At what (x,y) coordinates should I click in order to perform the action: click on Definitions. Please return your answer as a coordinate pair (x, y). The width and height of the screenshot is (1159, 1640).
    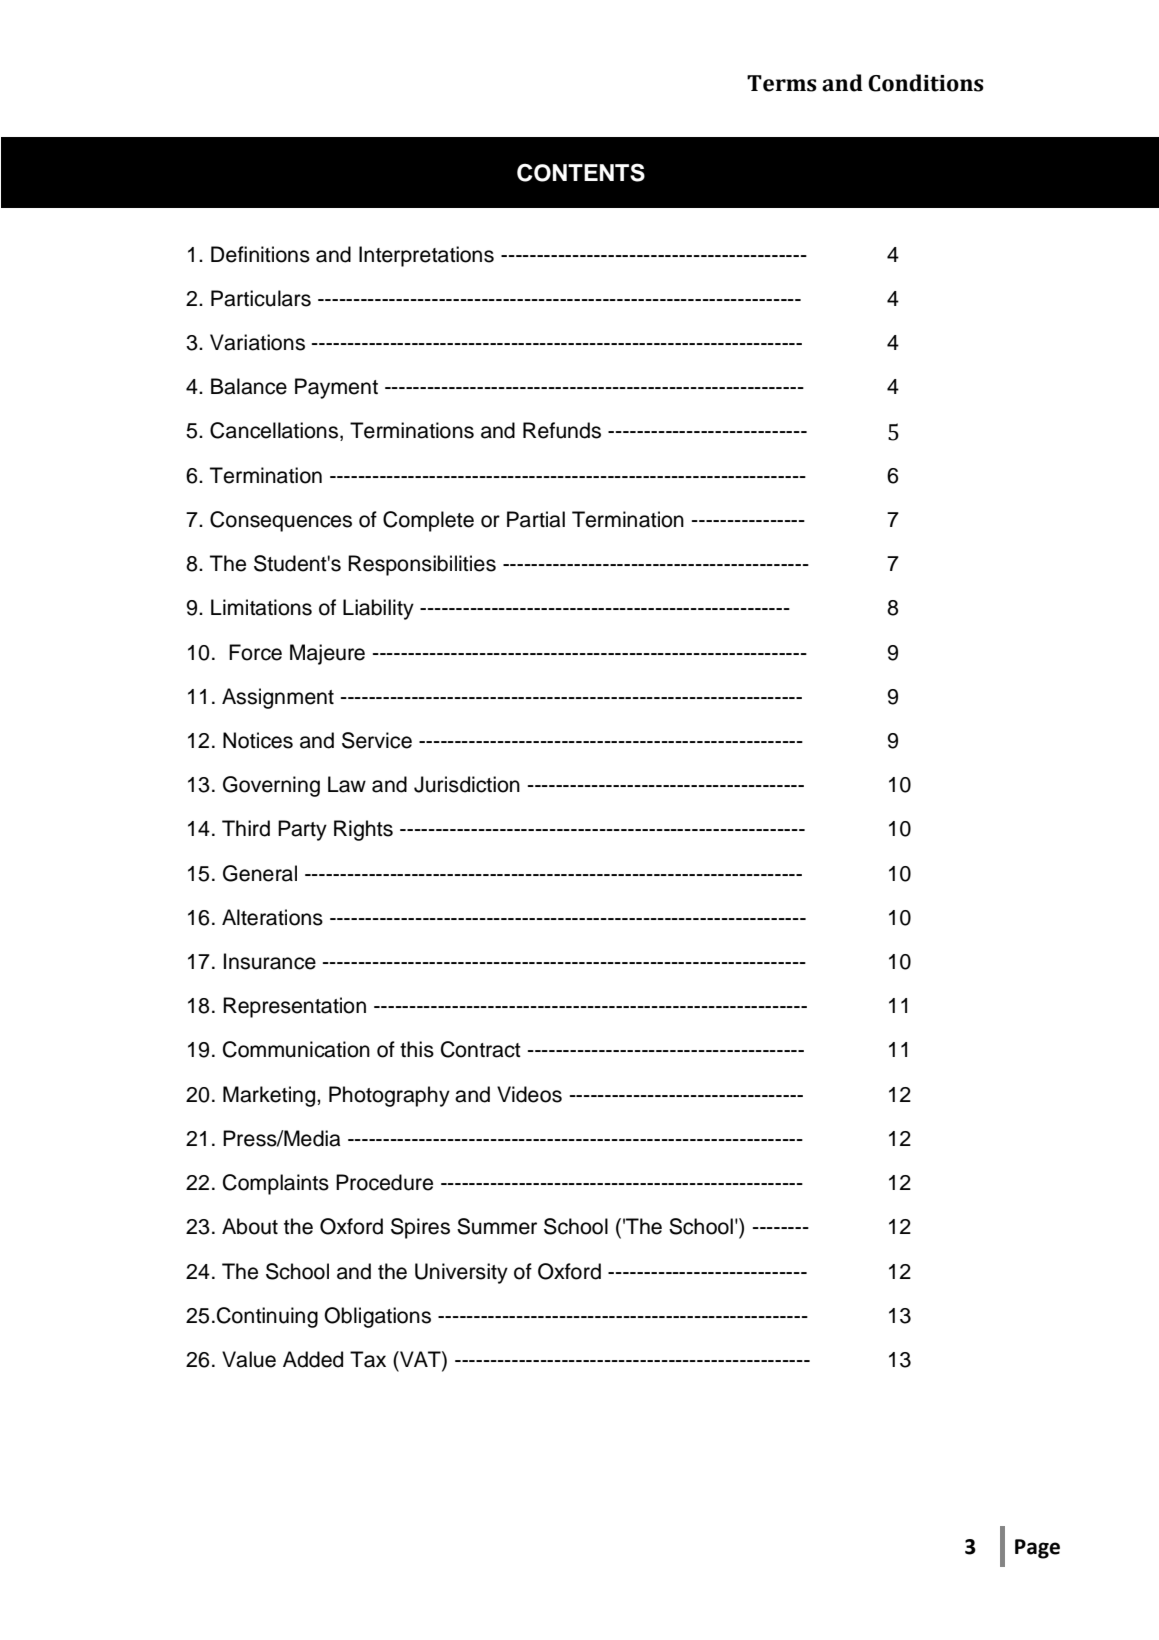
    Looking at the image, I should click on (260, 254).
